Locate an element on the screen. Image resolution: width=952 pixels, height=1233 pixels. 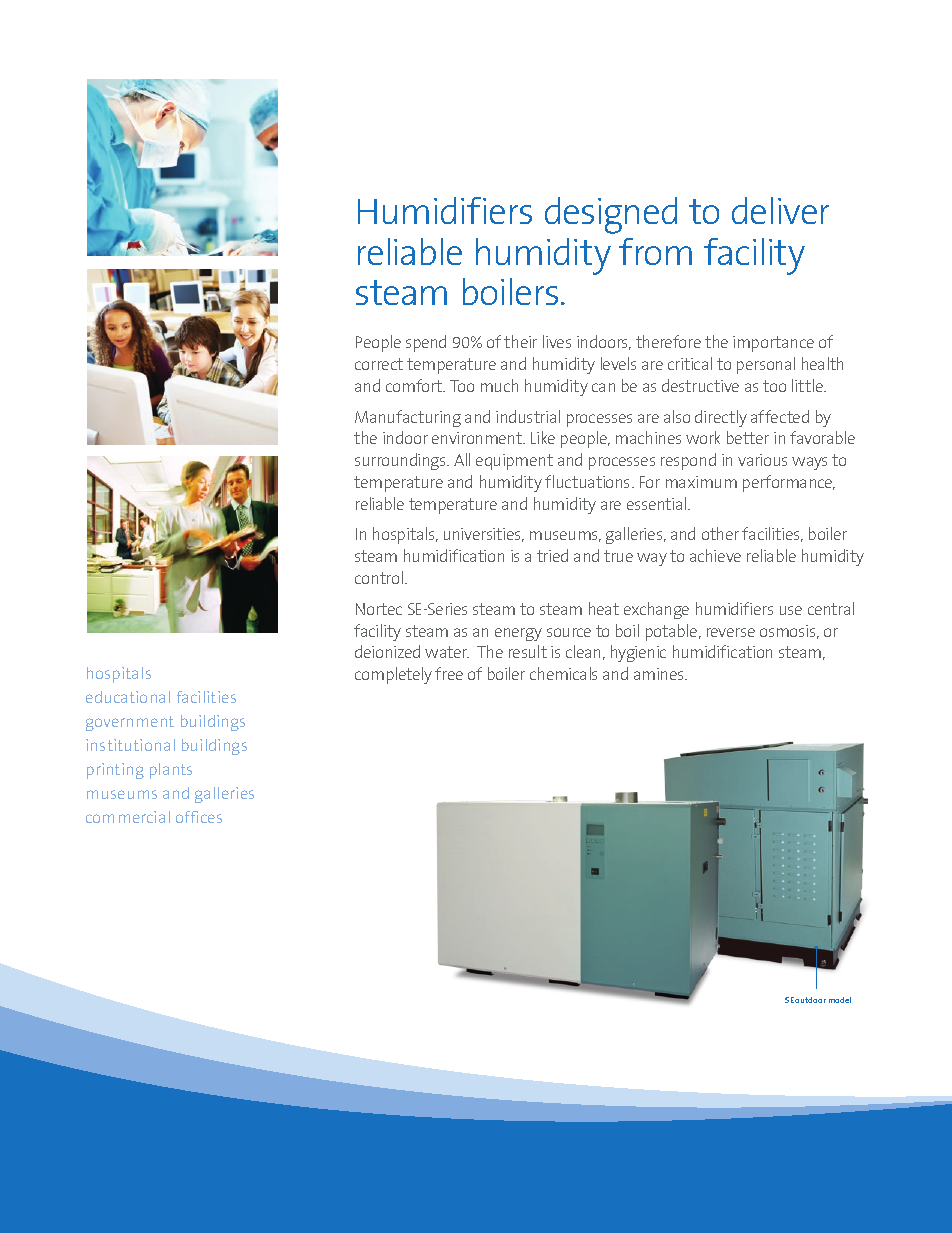
free is located at coordinates (449, 673).
